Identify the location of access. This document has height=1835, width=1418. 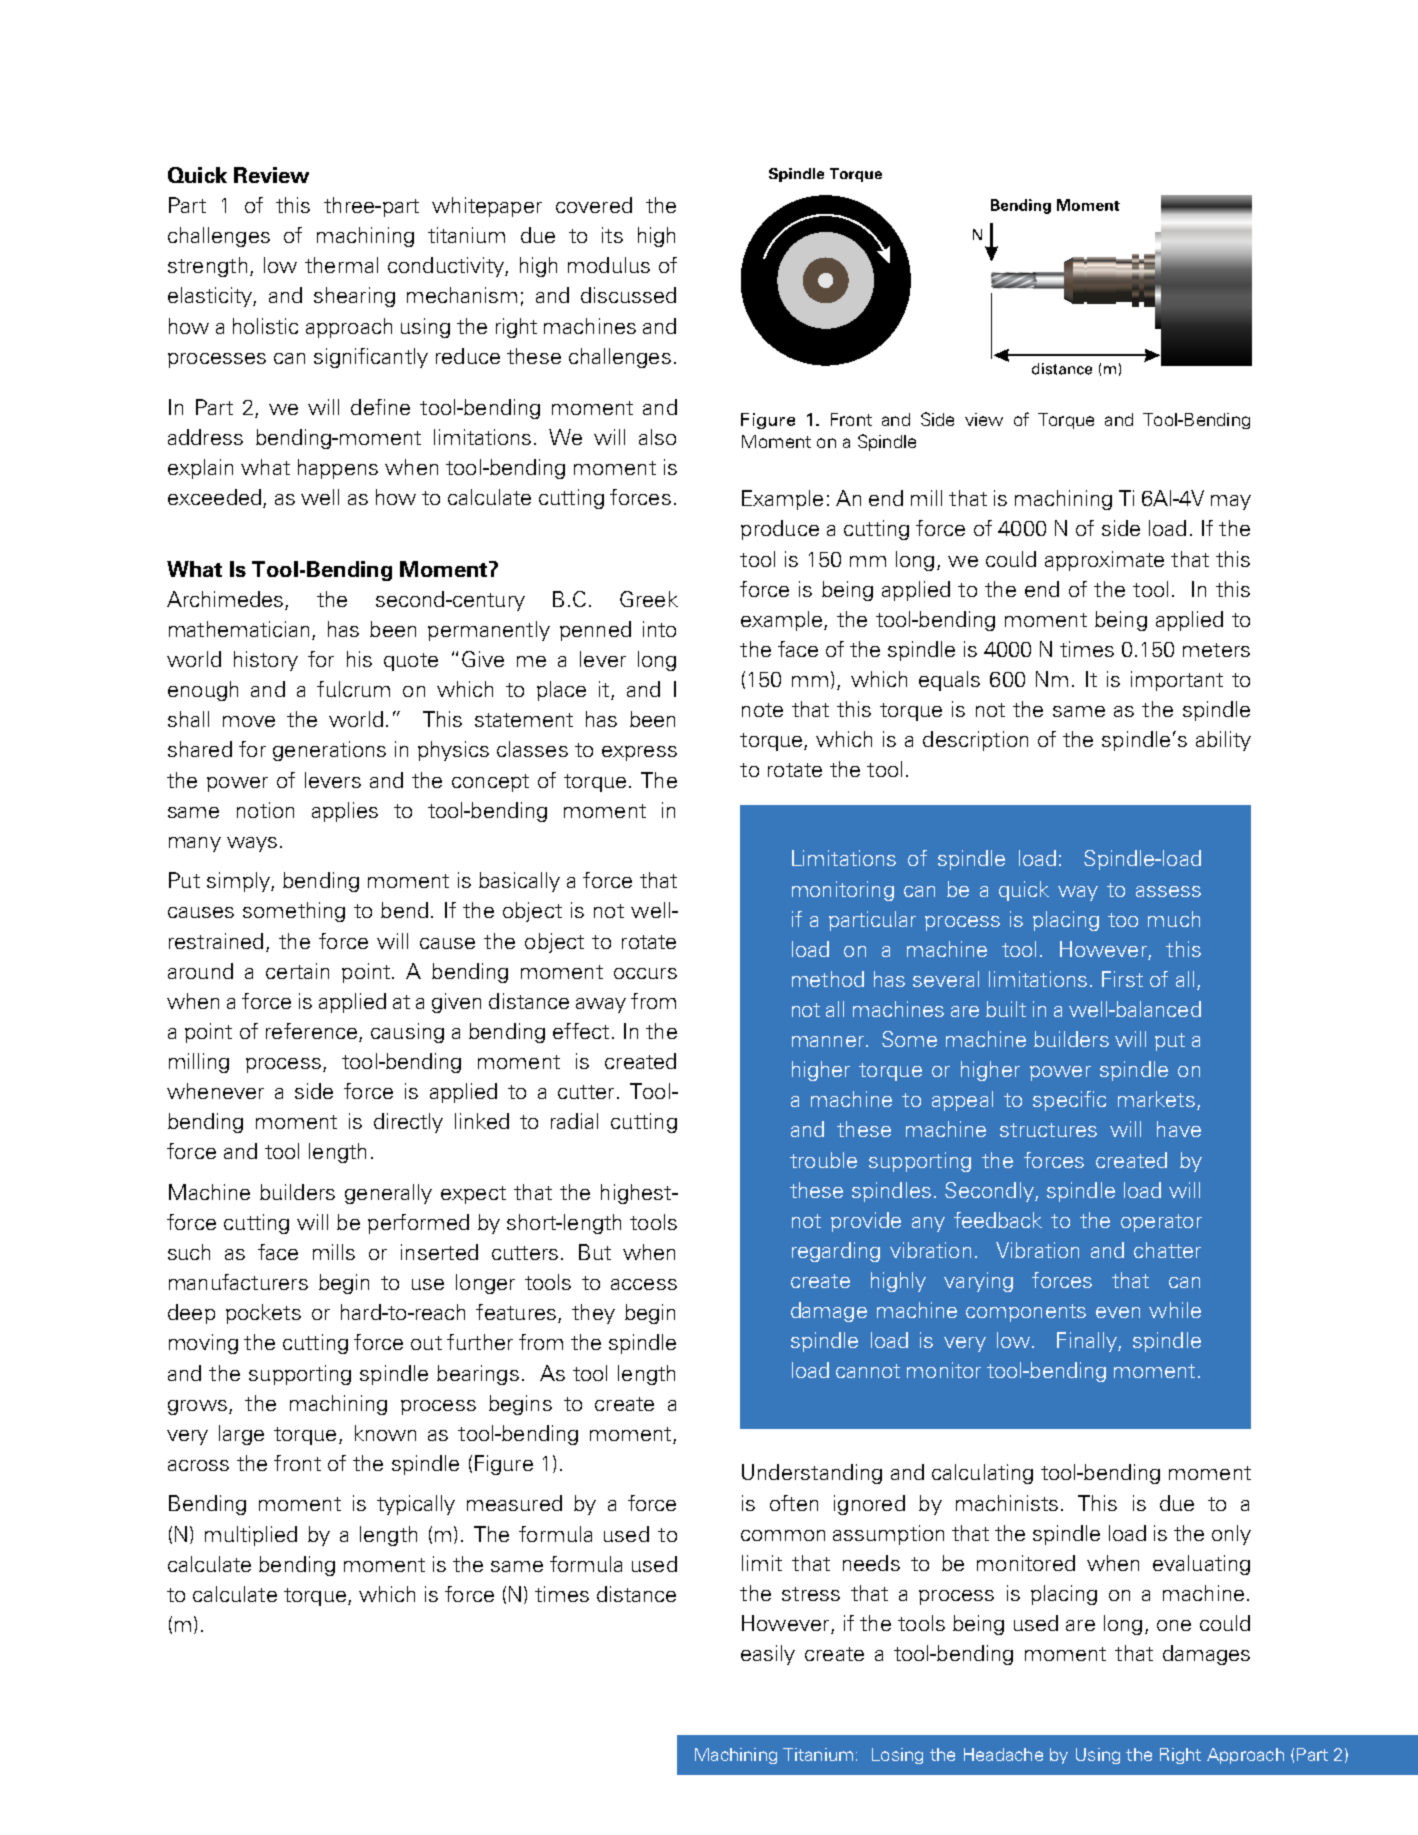
(644, 1284).
